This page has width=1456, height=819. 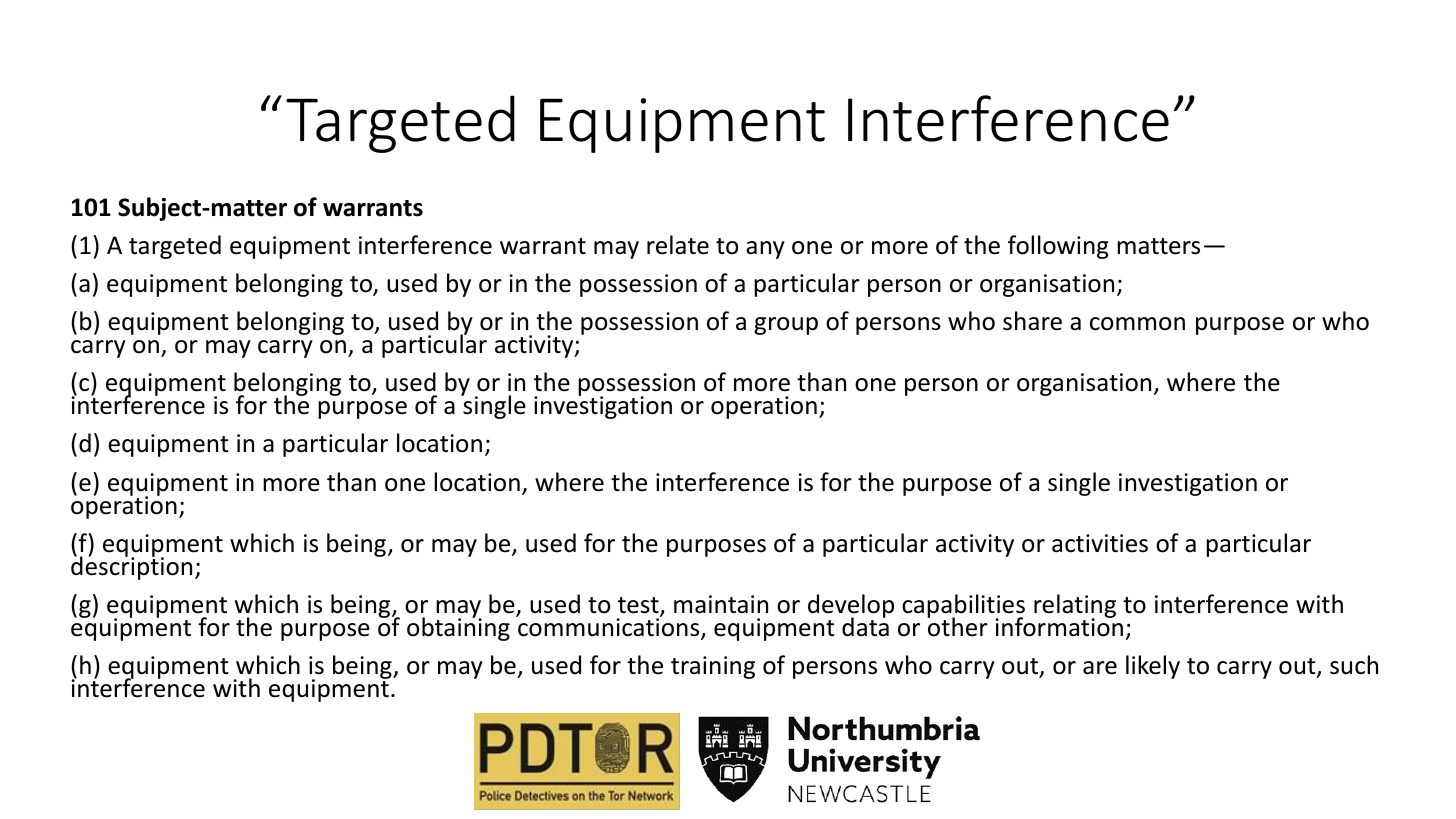 I want to click on common, so click(x=1137, y=324).
